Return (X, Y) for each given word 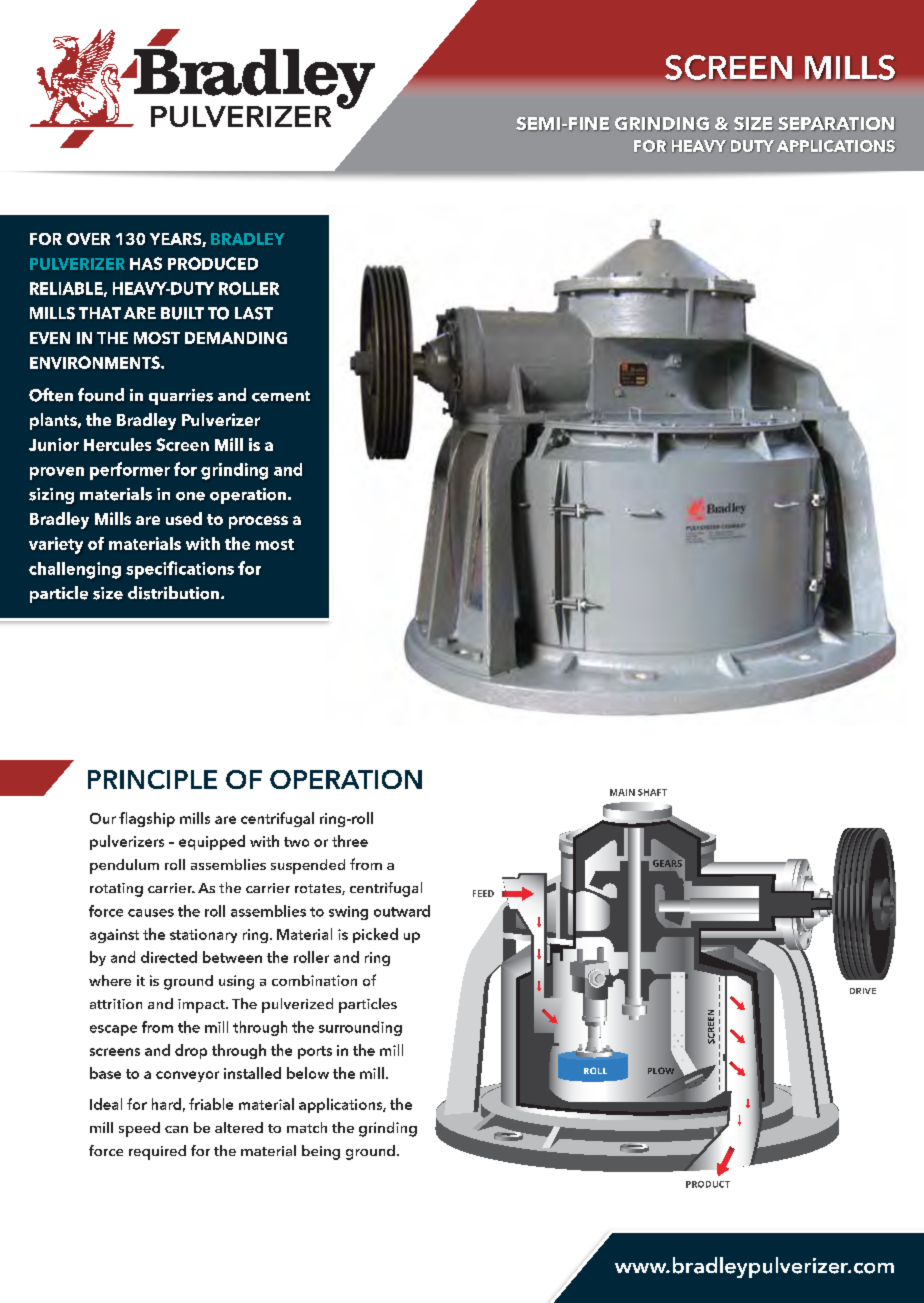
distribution (175, 593)
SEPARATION (836, 124)
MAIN (622, 792)
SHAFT (652, 792)
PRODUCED (213, 263)
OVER (88, 239)
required (157, 1152)
